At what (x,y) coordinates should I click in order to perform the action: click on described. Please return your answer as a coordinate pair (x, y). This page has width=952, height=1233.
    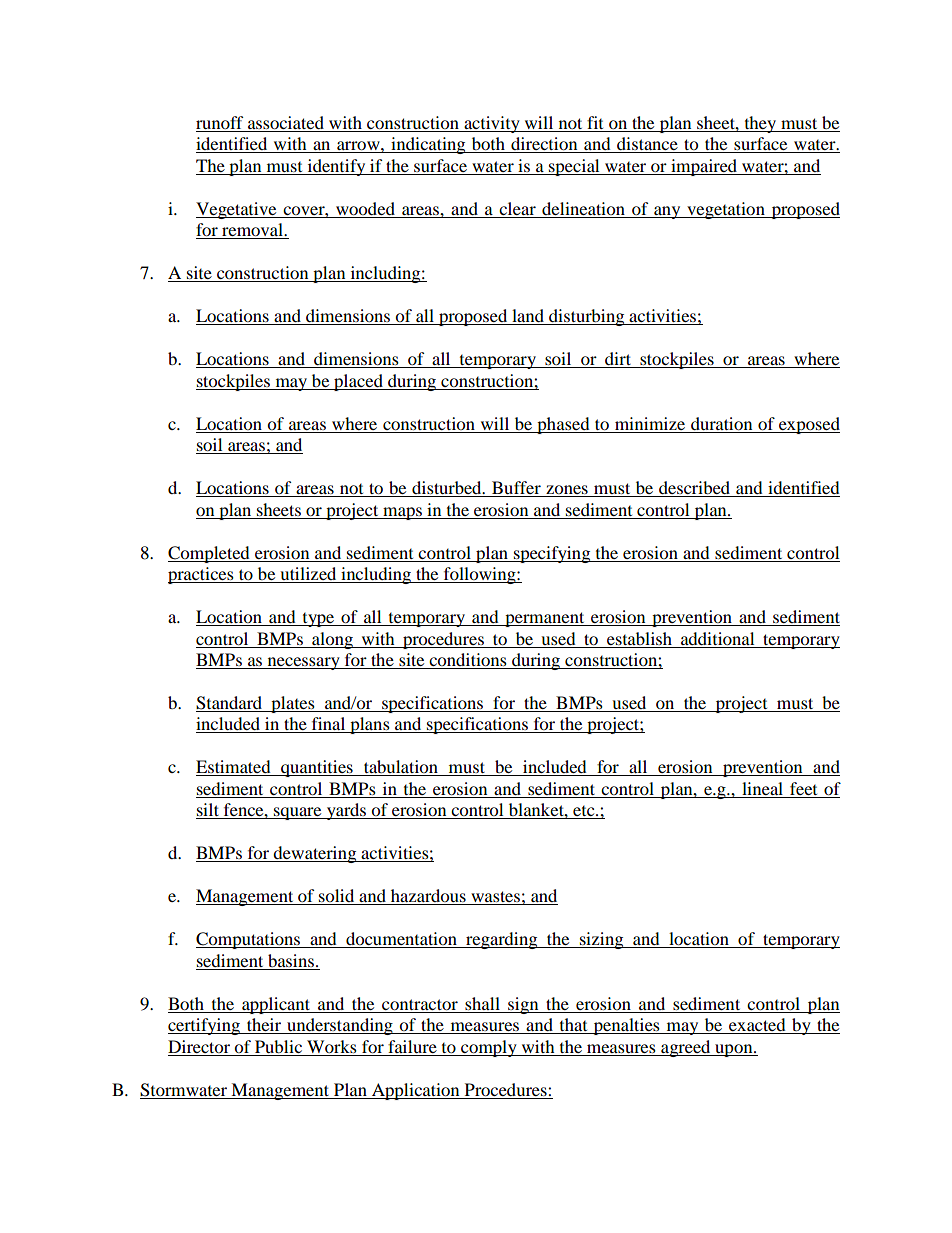
    Looking at the image, I should click on (695, 489).
